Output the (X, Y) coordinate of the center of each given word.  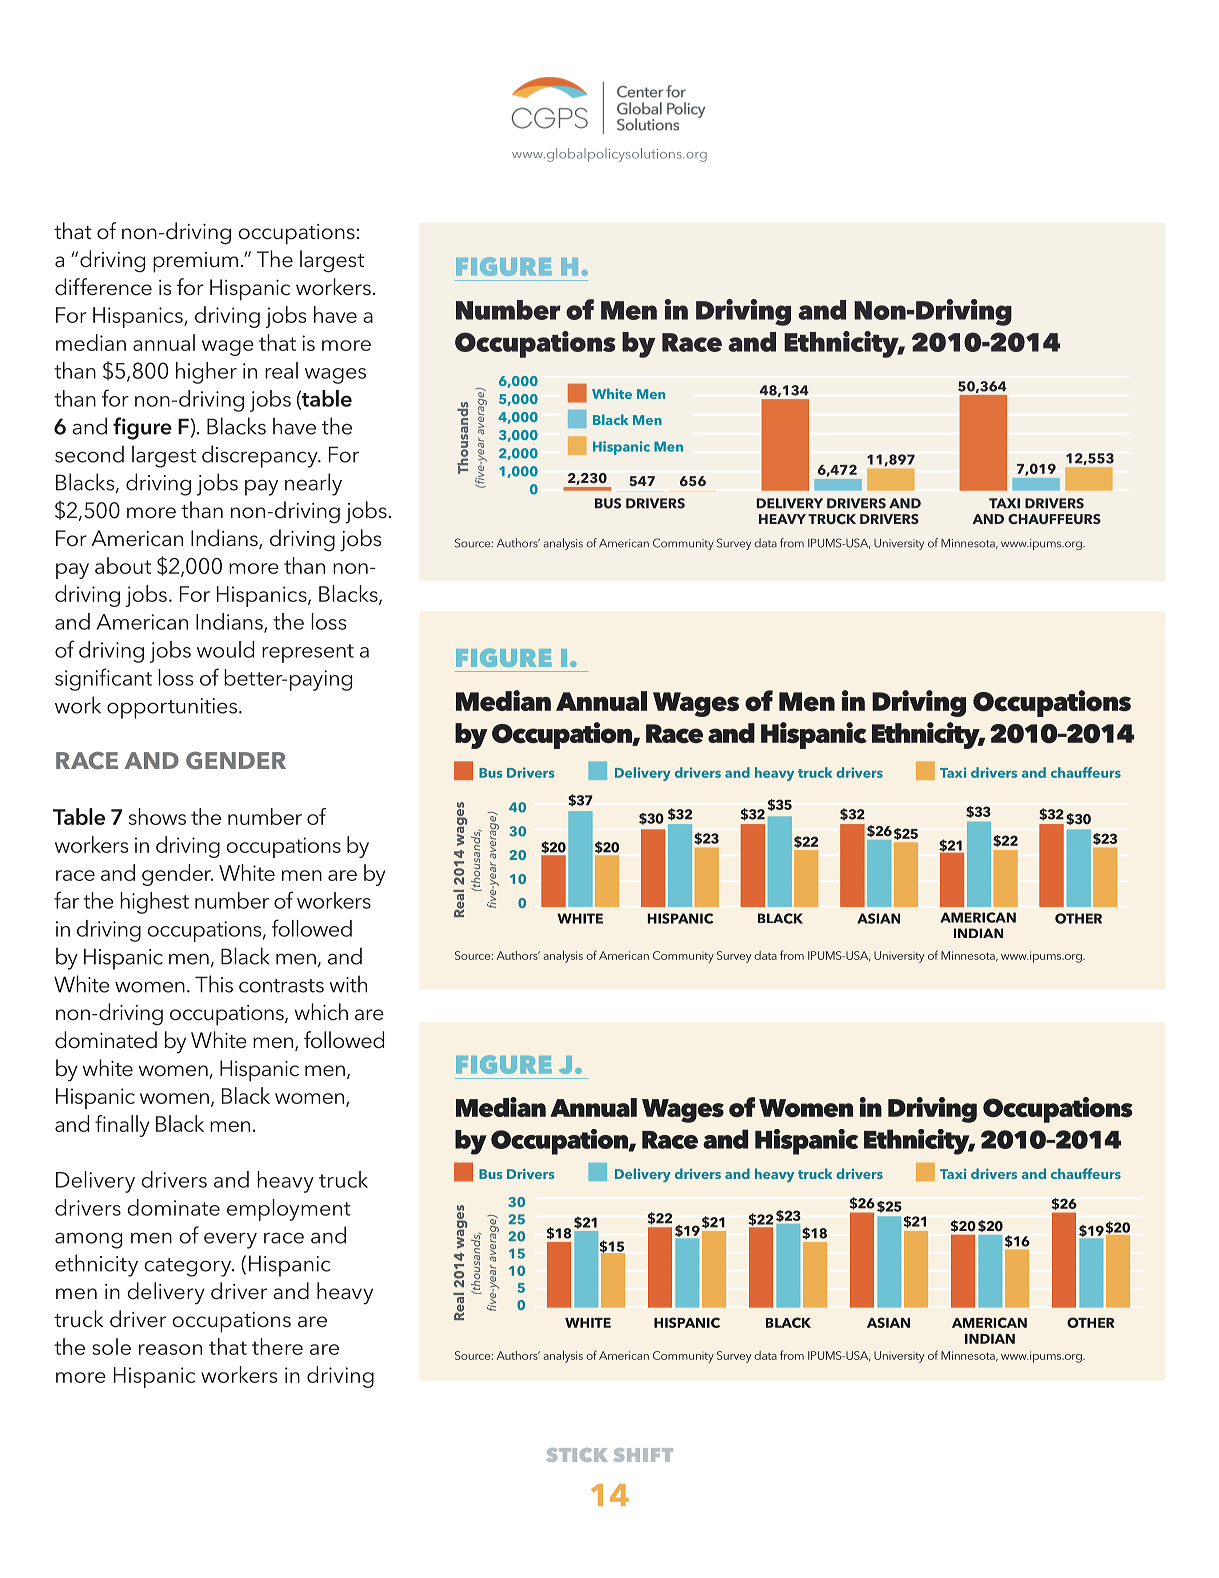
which (321, 1012)
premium (195, 262)
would (225, 649)
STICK (577, 1455)
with (348, 984)
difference (103, 287)
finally (122, 1126)
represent (308, 653)
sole (111, 1346)
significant (103, 679)
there (277, 1346)
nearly (313, 484)
